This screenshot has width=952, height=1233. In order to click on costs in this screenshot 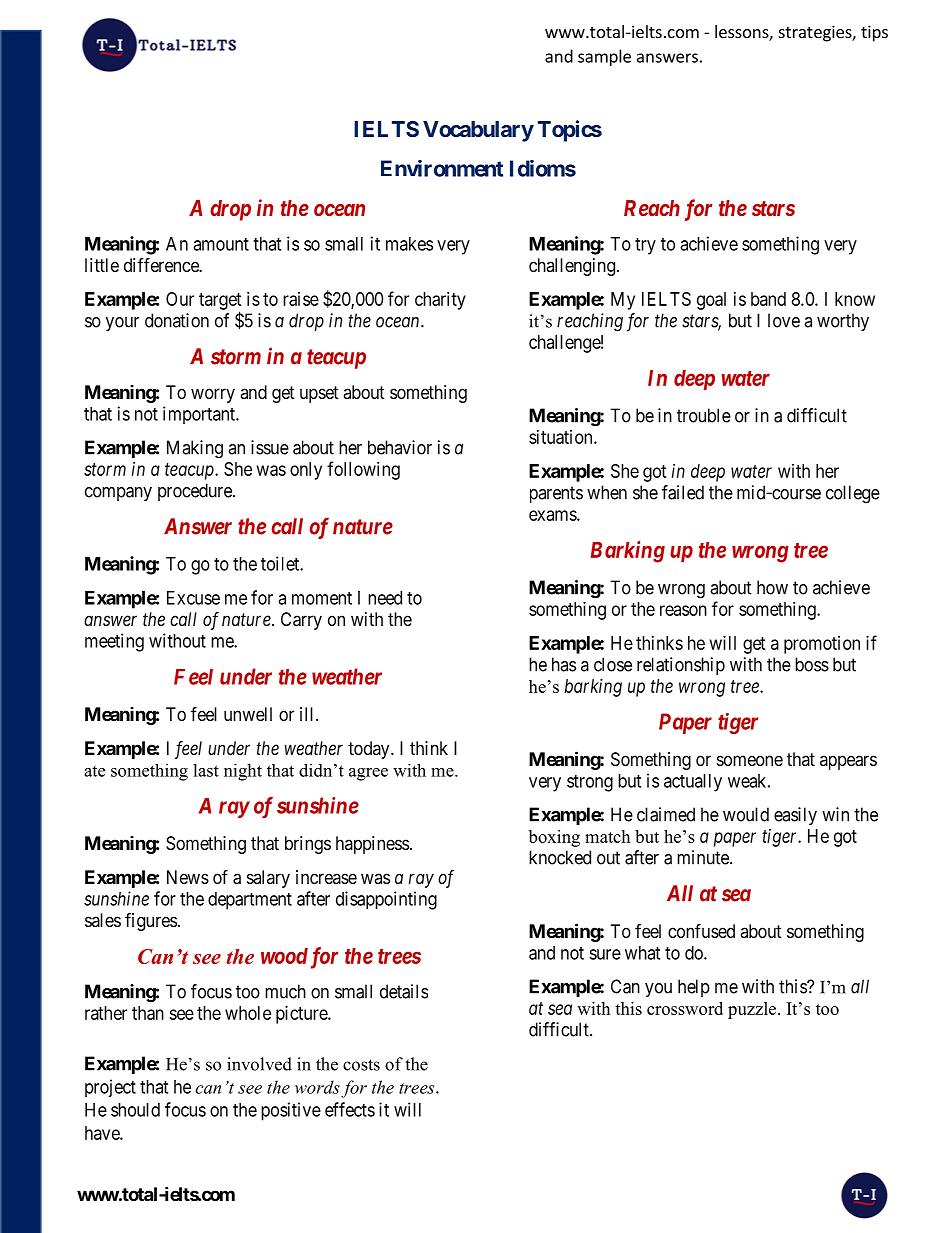, I will do `click(361, 1065)`.
